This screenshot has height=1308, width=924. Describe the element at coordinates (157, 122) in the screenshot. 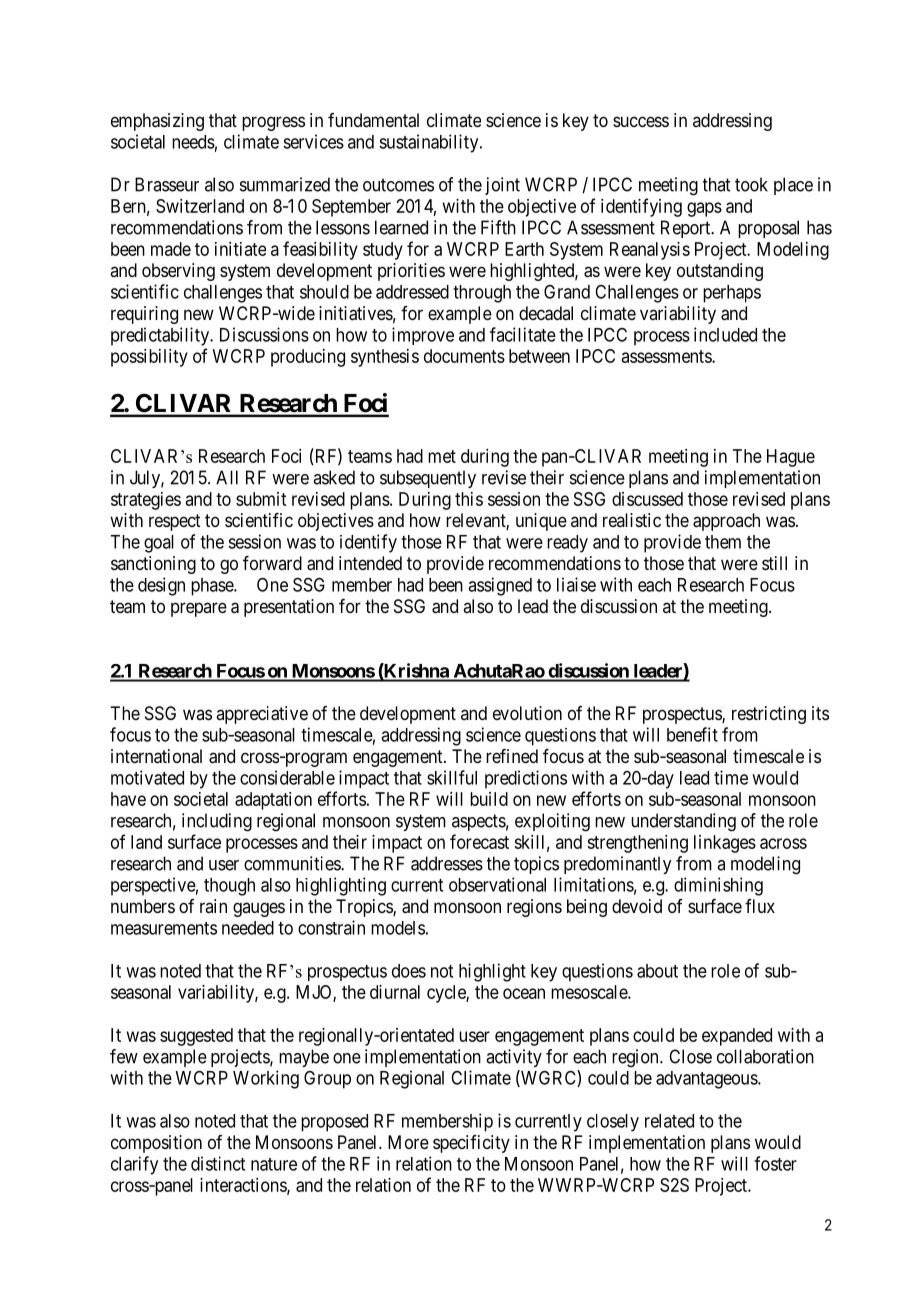

I see `emphasizing` at that location.
